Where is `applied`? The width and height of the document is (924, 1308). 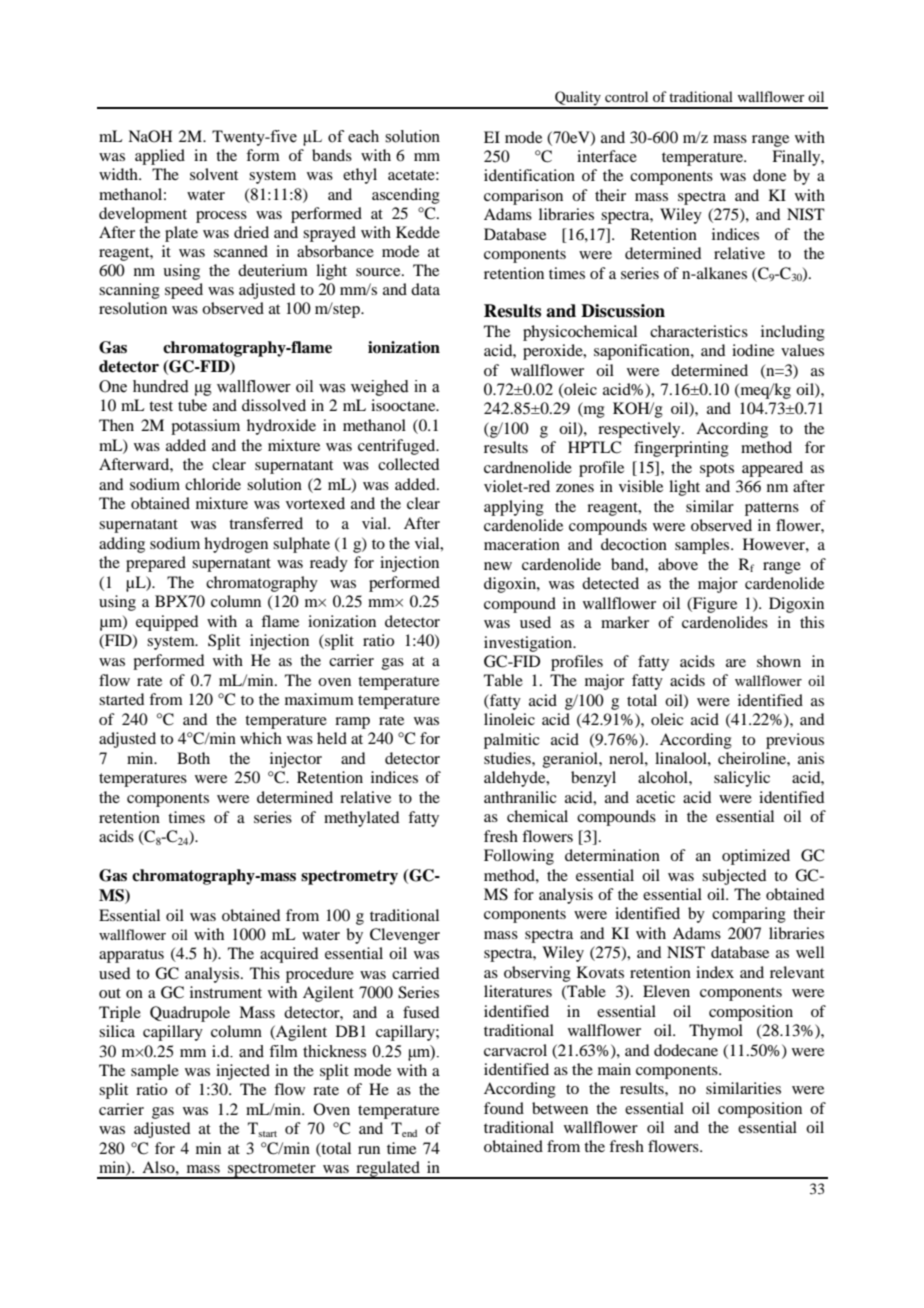
applied is located at coordinates (160, 157).
